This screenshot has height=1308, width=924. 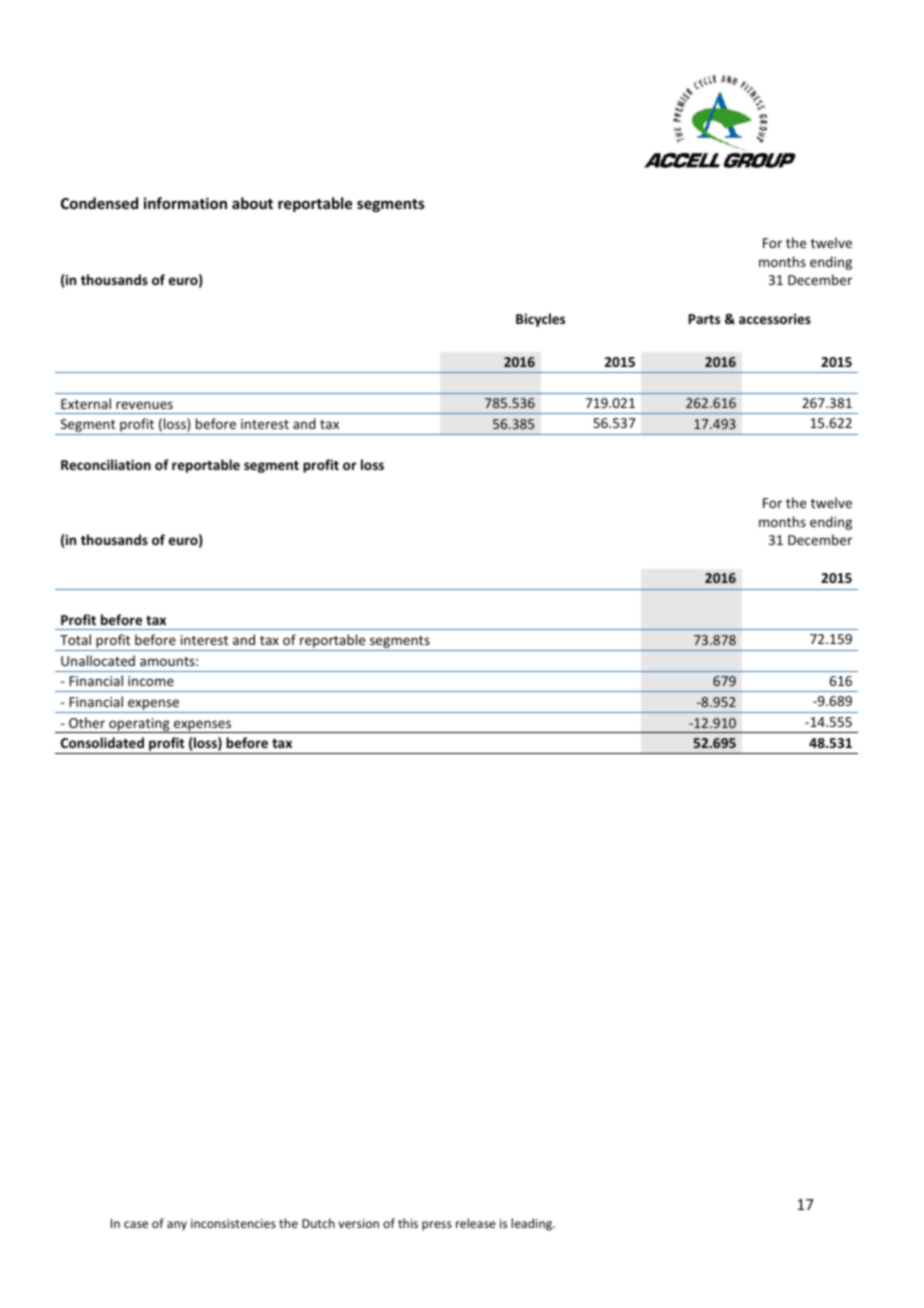 I want to click on leading, so click(x=532, y=1224).
